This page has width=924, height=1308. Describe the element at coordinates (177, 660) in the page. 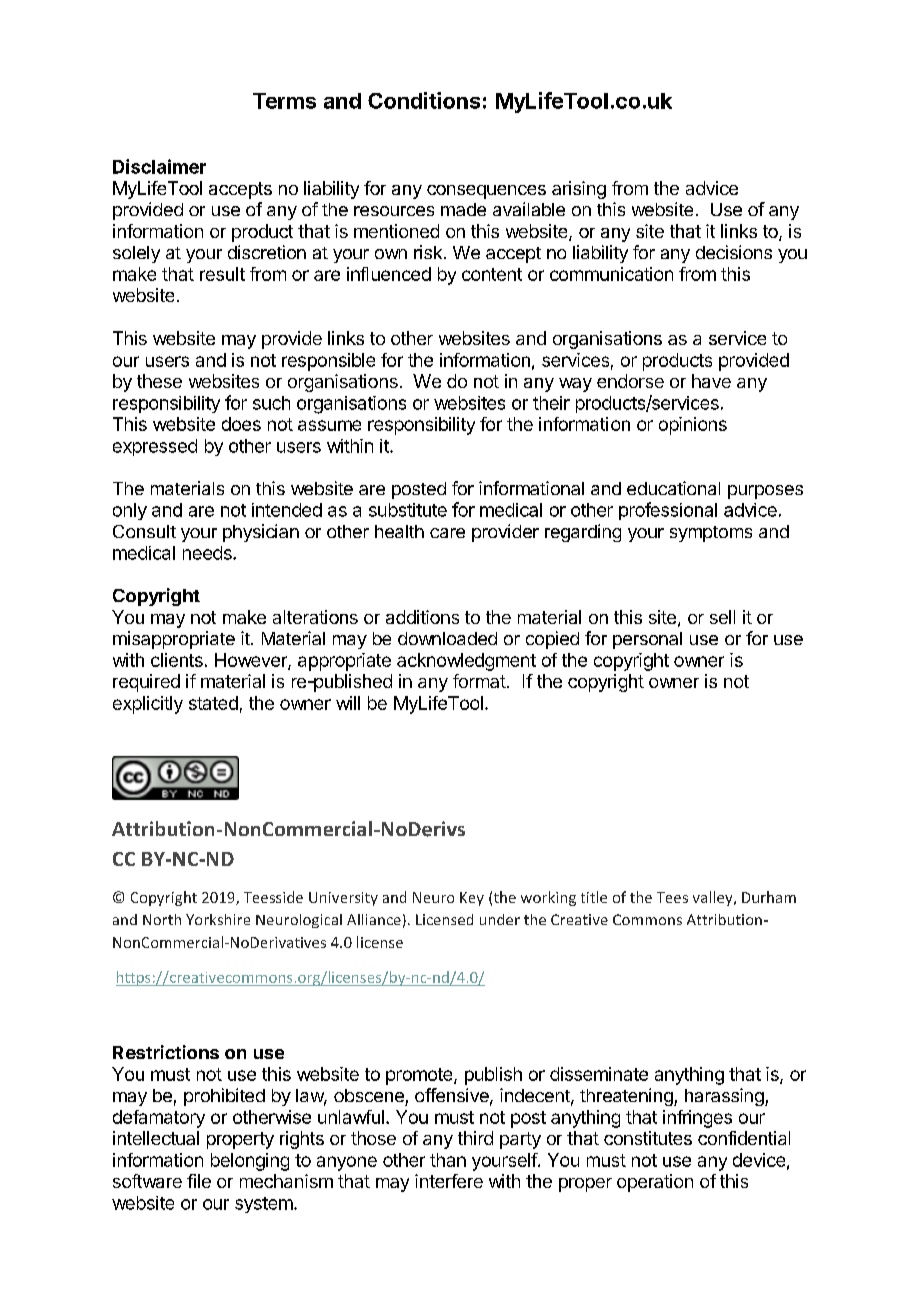

I see `clients` at that location.
